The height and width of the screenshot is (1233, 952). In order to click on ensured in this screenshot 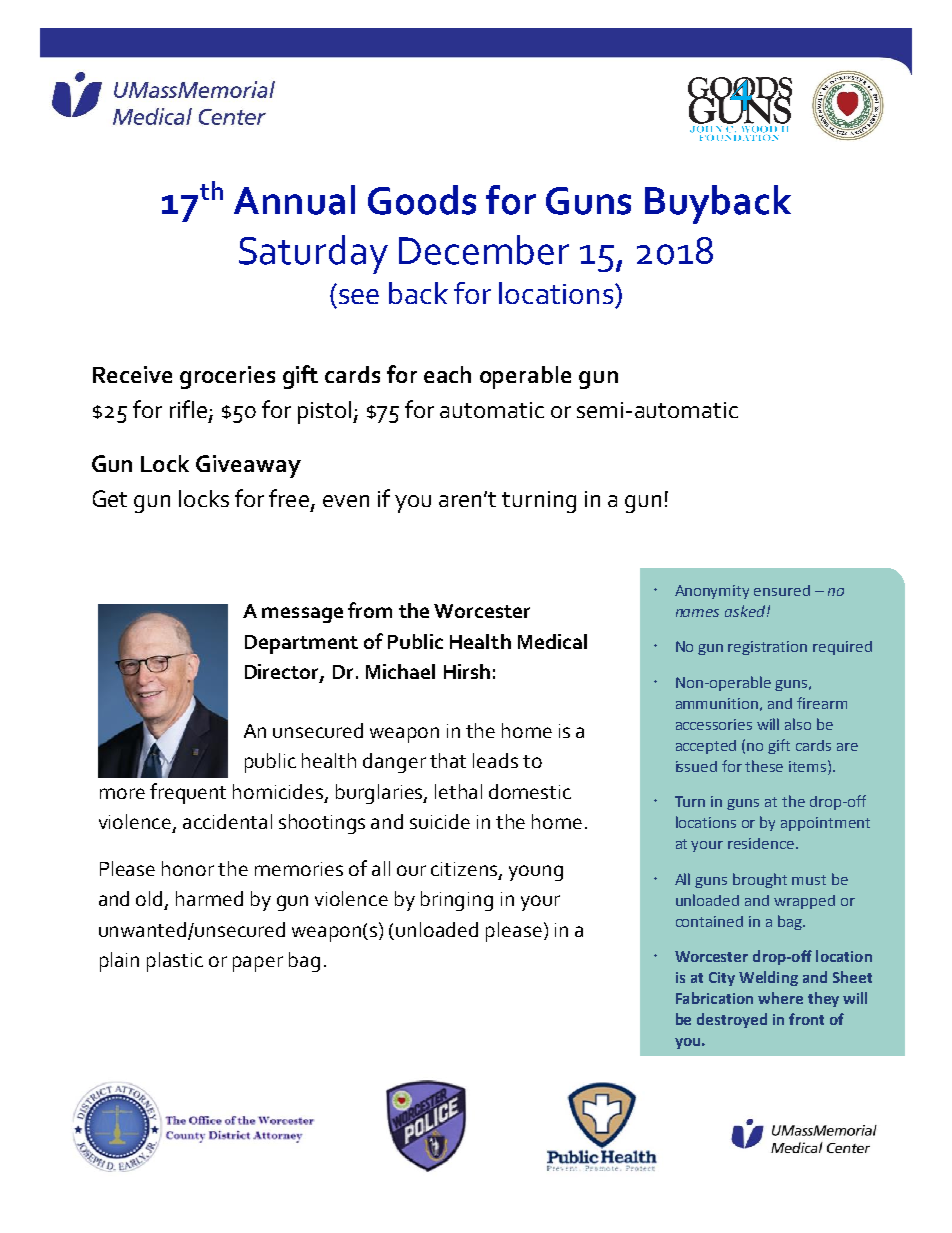, I will do `click(782, 590)`.
